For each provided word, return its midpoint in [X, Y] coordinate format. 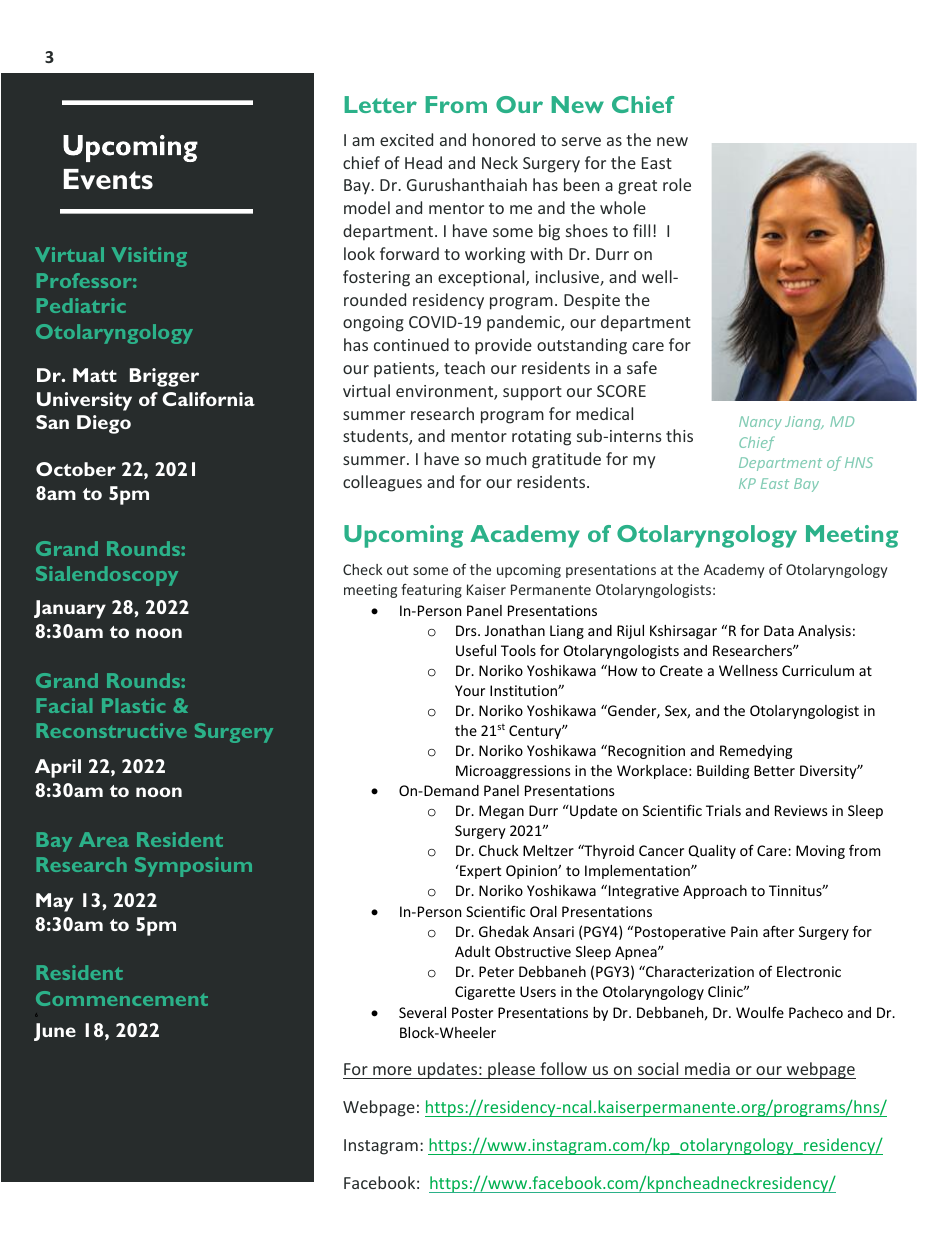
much [506, 458]
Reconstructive [112, 730]
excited [406, 139]
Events [108, 179]
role [677, 184]
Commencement [122, 998]
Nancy [760, 423]
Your [470, 690]
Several [422, 1012]
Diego [104, 424]
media [707, 1068]
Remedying [756, 752]
